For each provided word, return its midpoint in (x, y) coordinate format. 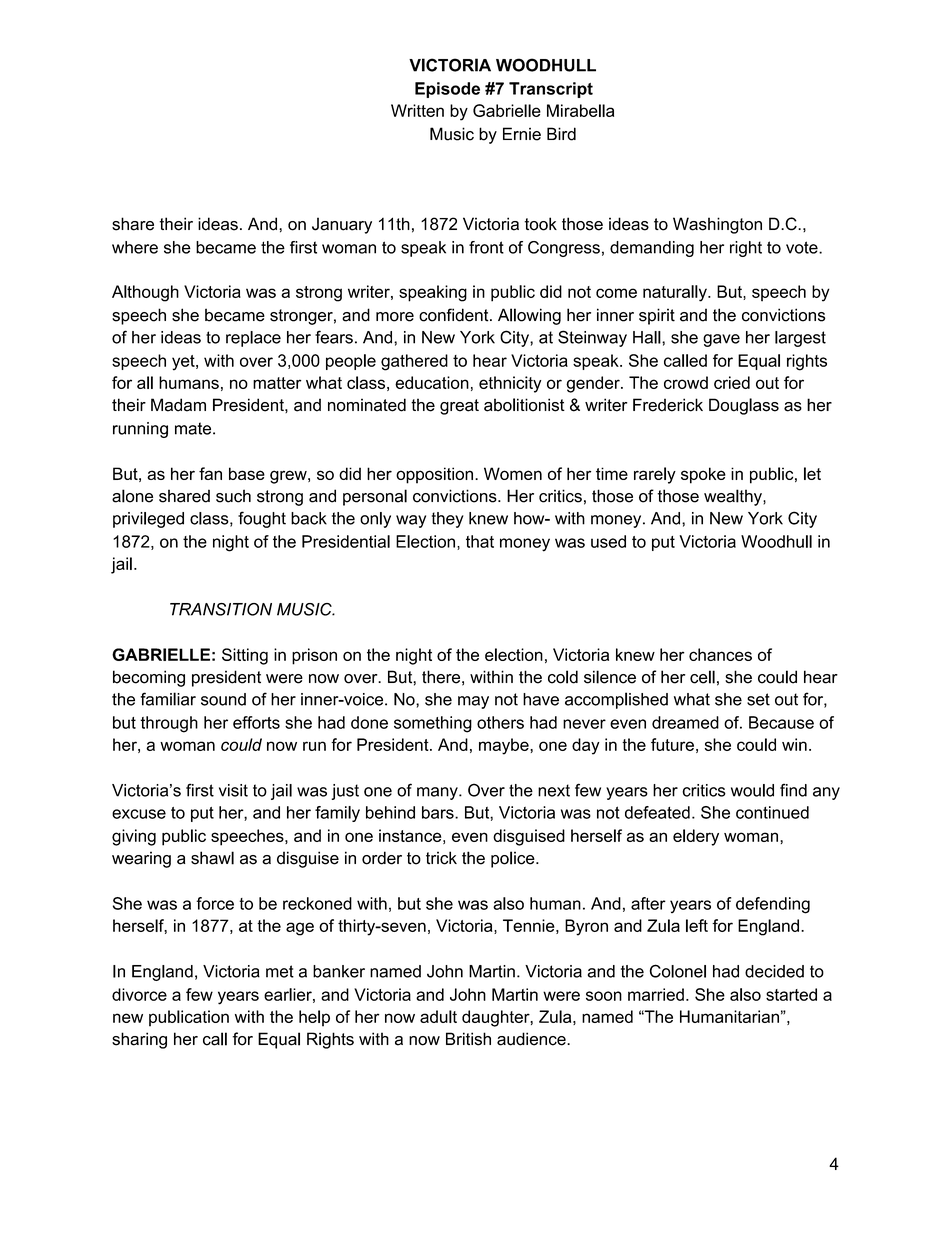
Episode (447, 90)
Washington (717, 225)
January (342, 225)
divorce (139, 994)
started (791, 994)
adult (438, 1016)
